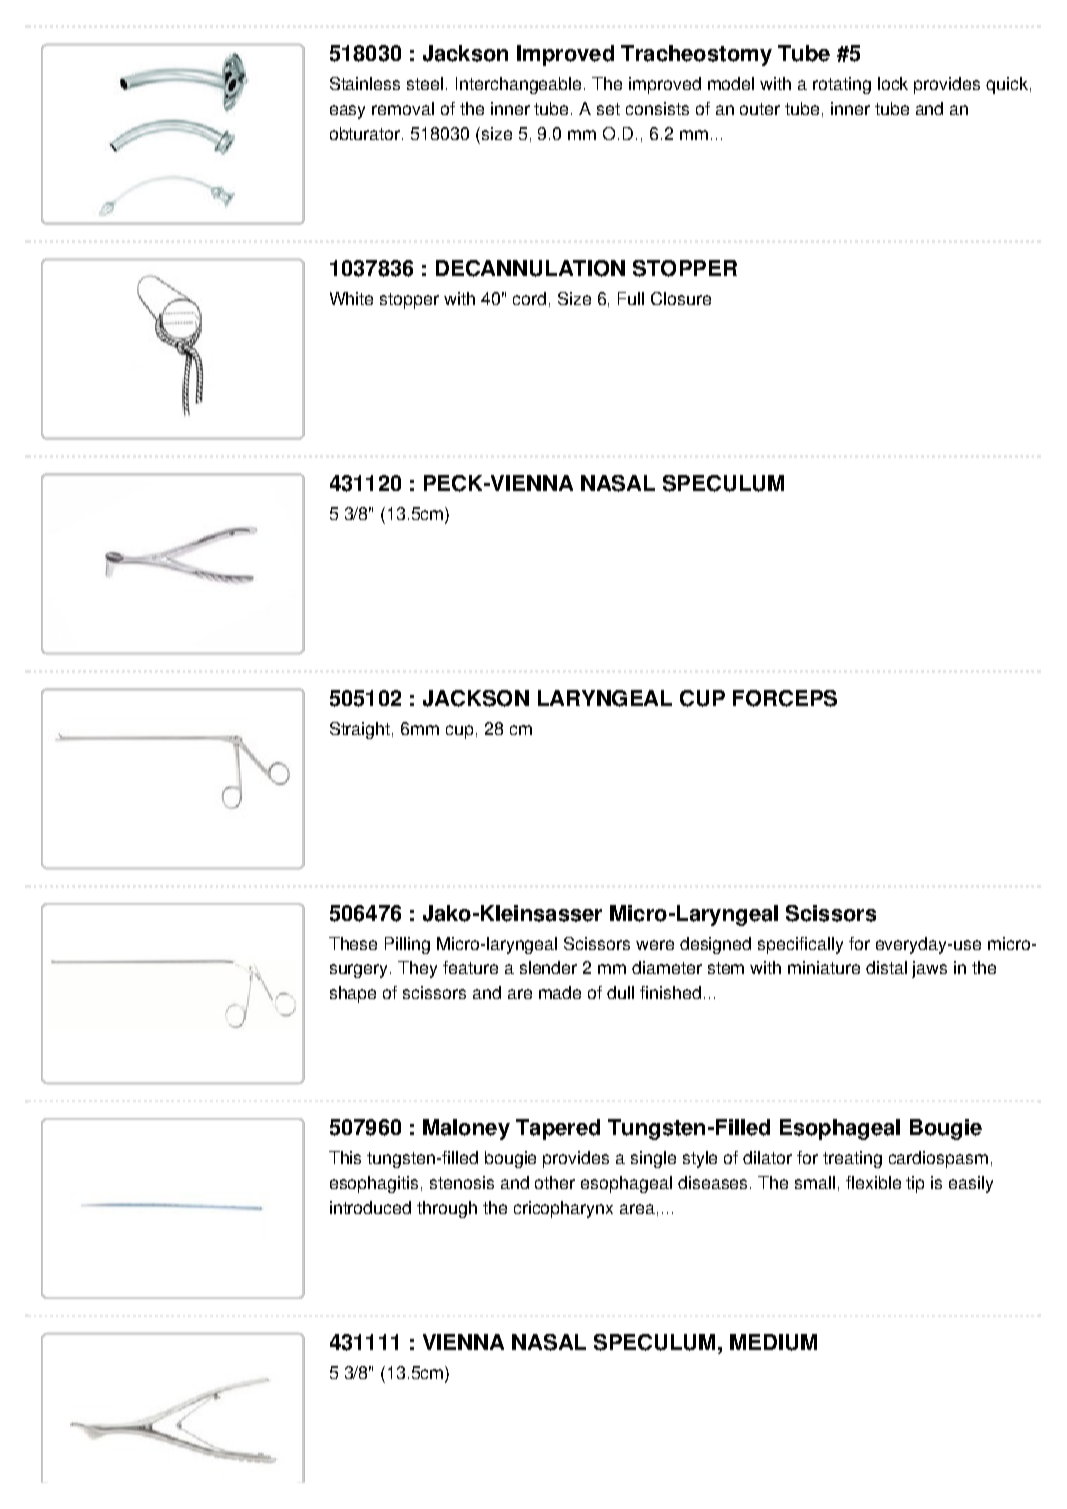 The height and width of the image is (1509, 1067). What do you see at coordinates (929, 969) in the image?
I see `jaws` at bounding box center [929, 969].
